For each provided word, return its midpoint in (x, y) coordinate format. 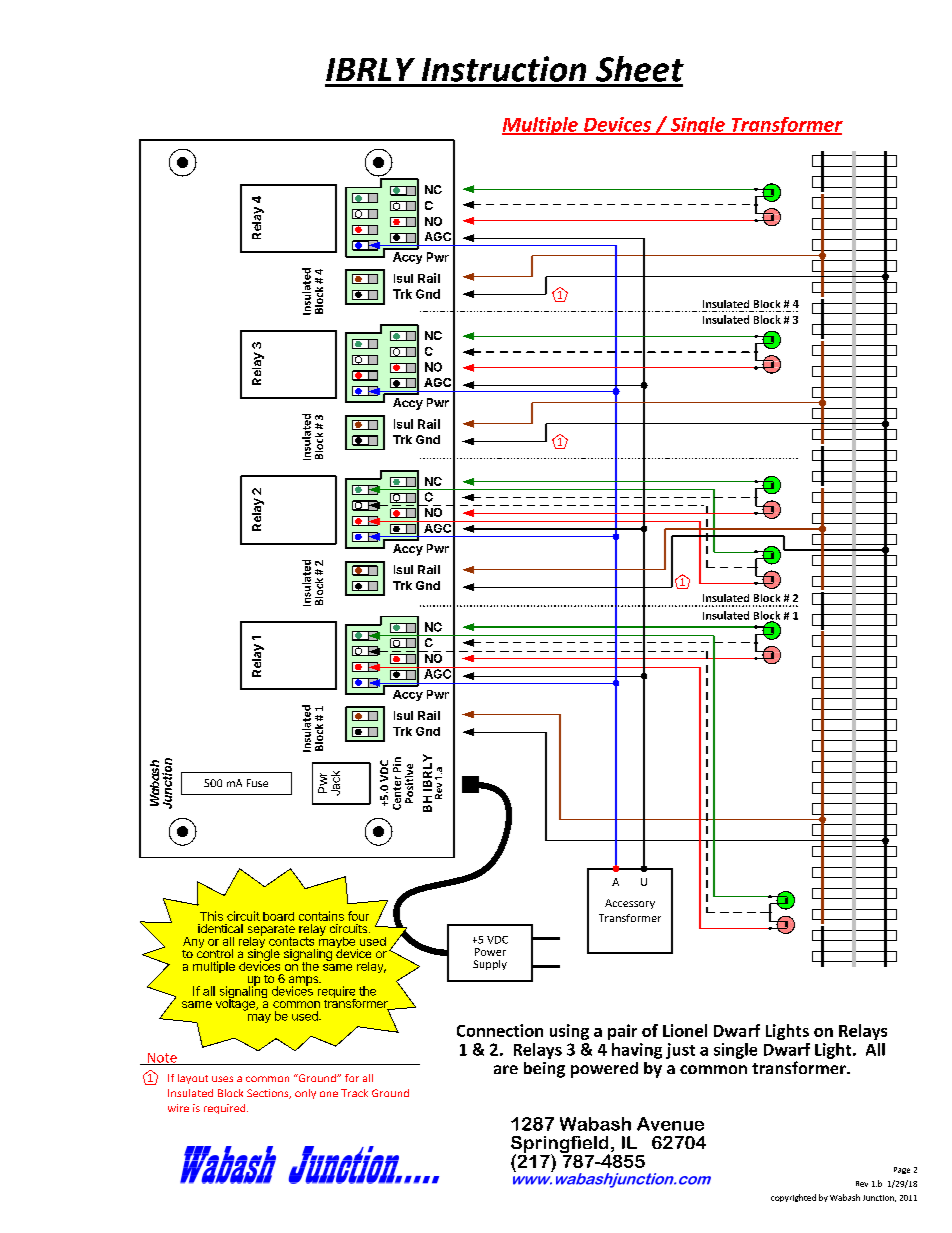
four (358, 916)
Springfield (560, 1146)
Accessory (630, 904)
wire (178, 1108)
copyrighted (793, 1198)
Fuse (257, 783)
